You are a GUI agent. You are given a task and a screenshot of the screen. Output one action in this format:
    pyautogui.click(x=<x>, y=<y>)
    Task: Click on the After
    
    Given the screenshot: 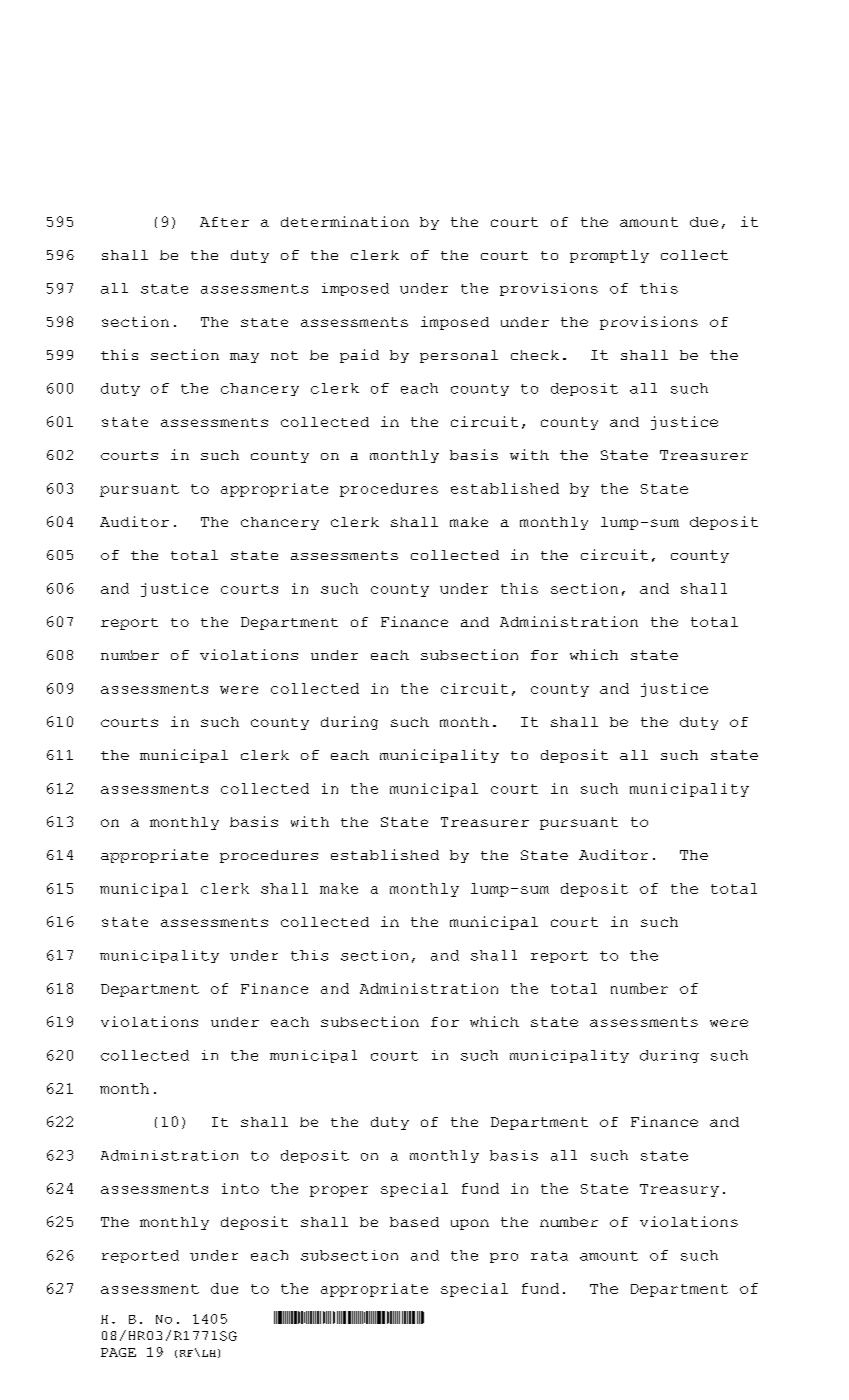 What is the action you would take?
    pyautogui.click(x=224, y=222)
